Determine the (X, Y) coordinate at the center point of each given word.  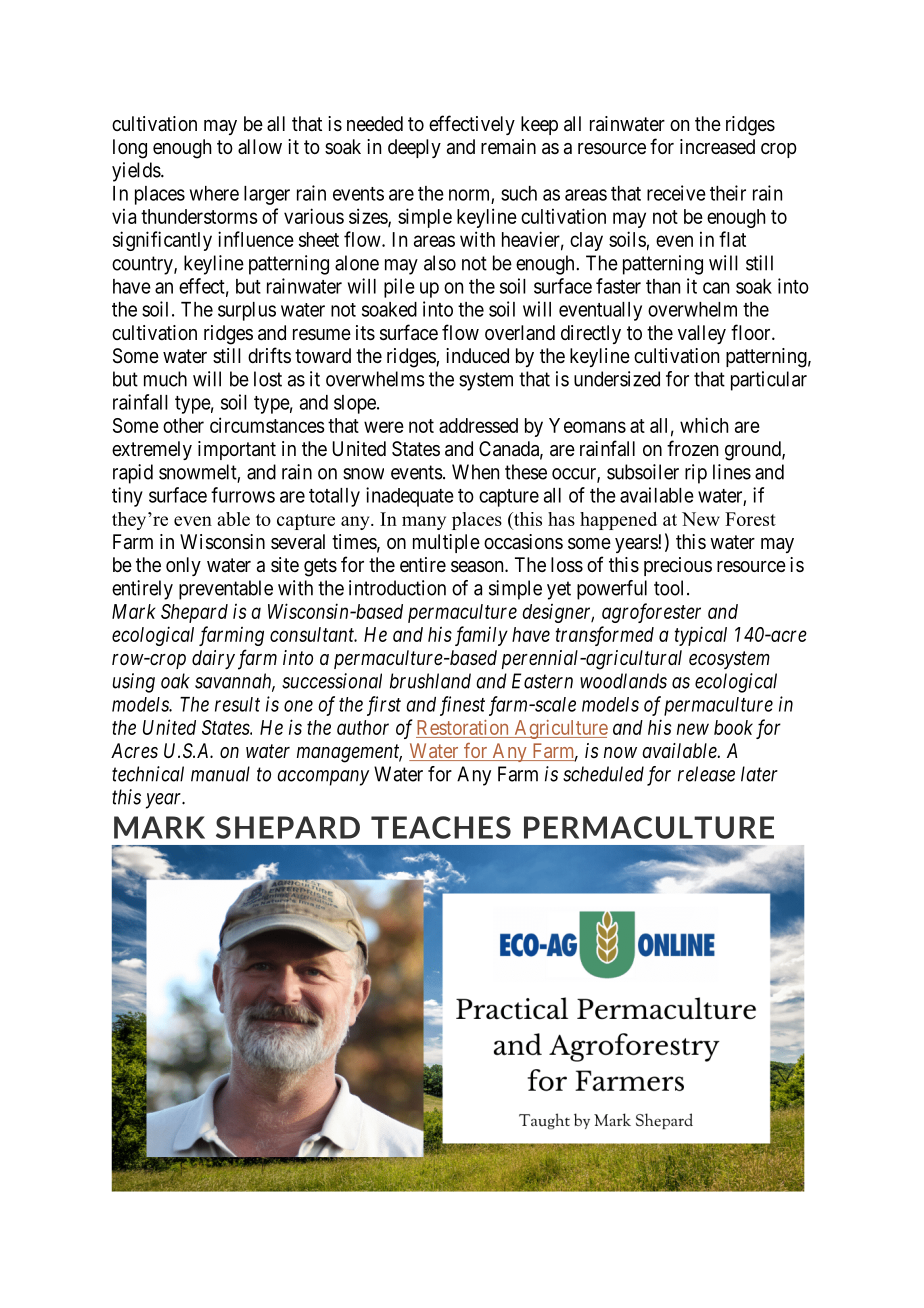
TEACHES (441, 827)
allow (260, 146)
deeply (414, 148)
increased (717, 147)
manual (220, 774)
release (706, 774)
